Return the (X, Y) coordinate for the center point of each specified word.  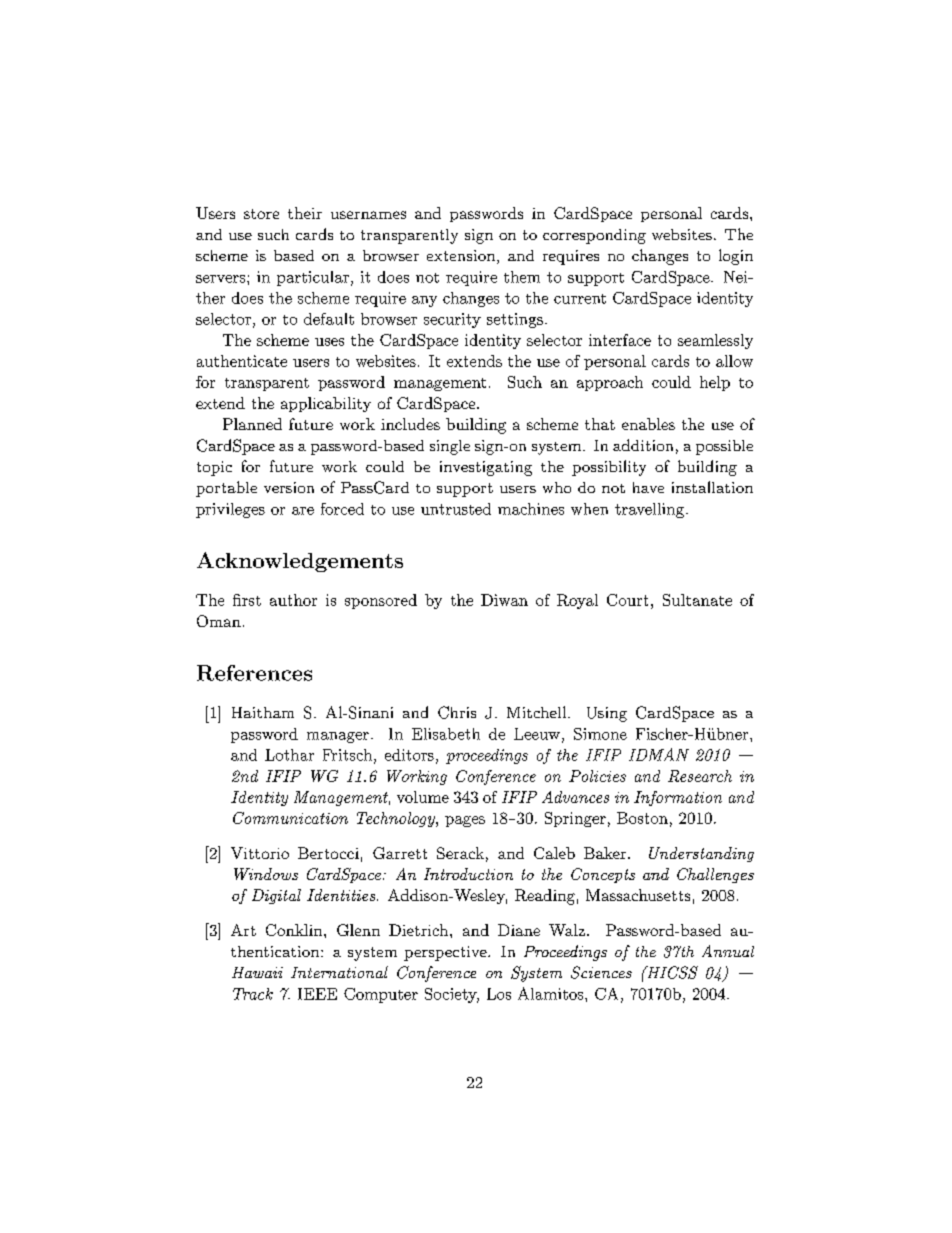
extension (461, 255)
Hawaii (257, 972)
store (261, 214)
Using (607, 714)
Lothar (289, 755)
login (736, 257)
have (648, 487)
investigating (486, 468)
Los (499, 994)
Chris (457, 712)
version (289, 487)
